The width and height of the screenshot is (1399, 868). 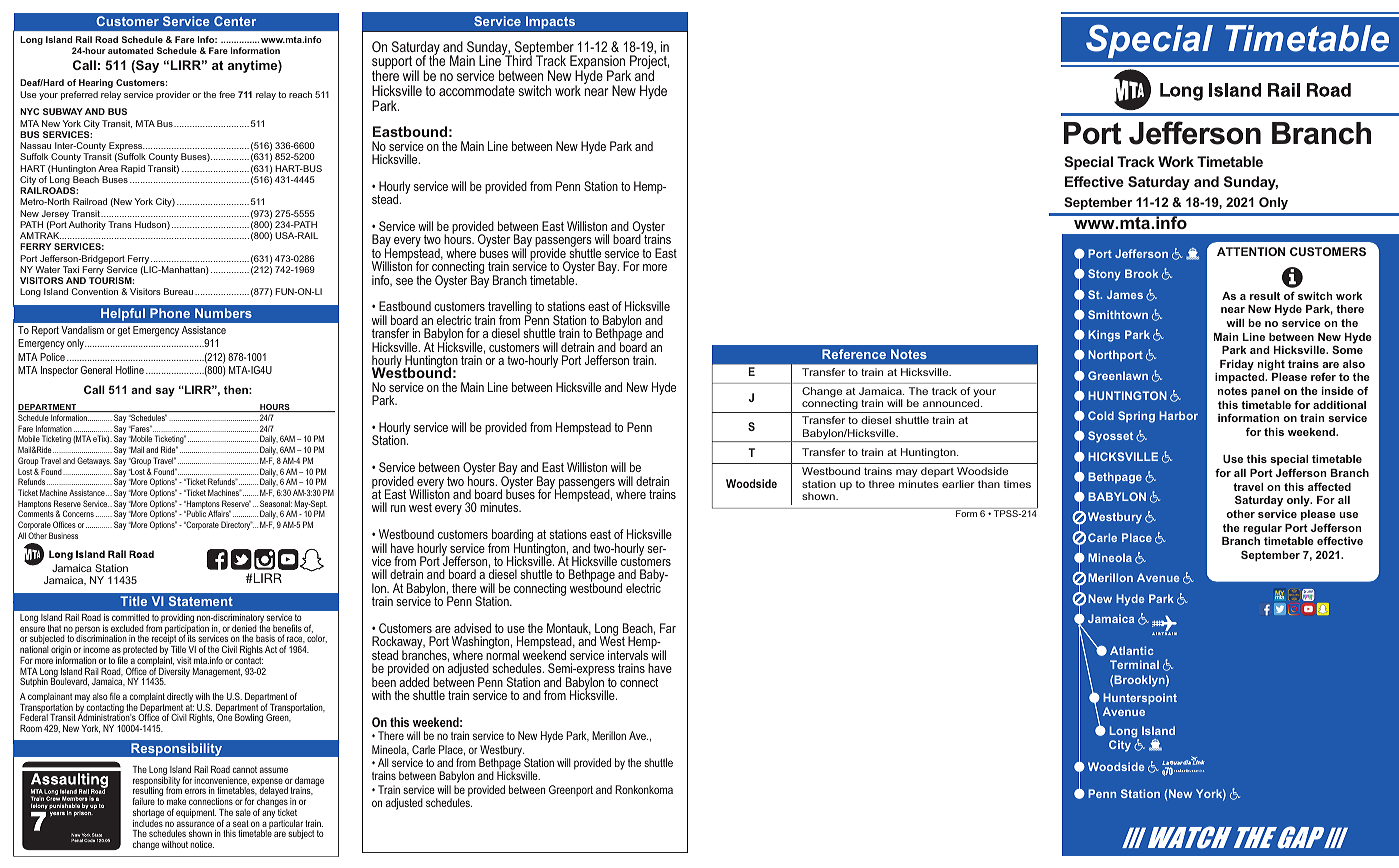 I want to click on Atlantic, so click(x=1132, y=650).
